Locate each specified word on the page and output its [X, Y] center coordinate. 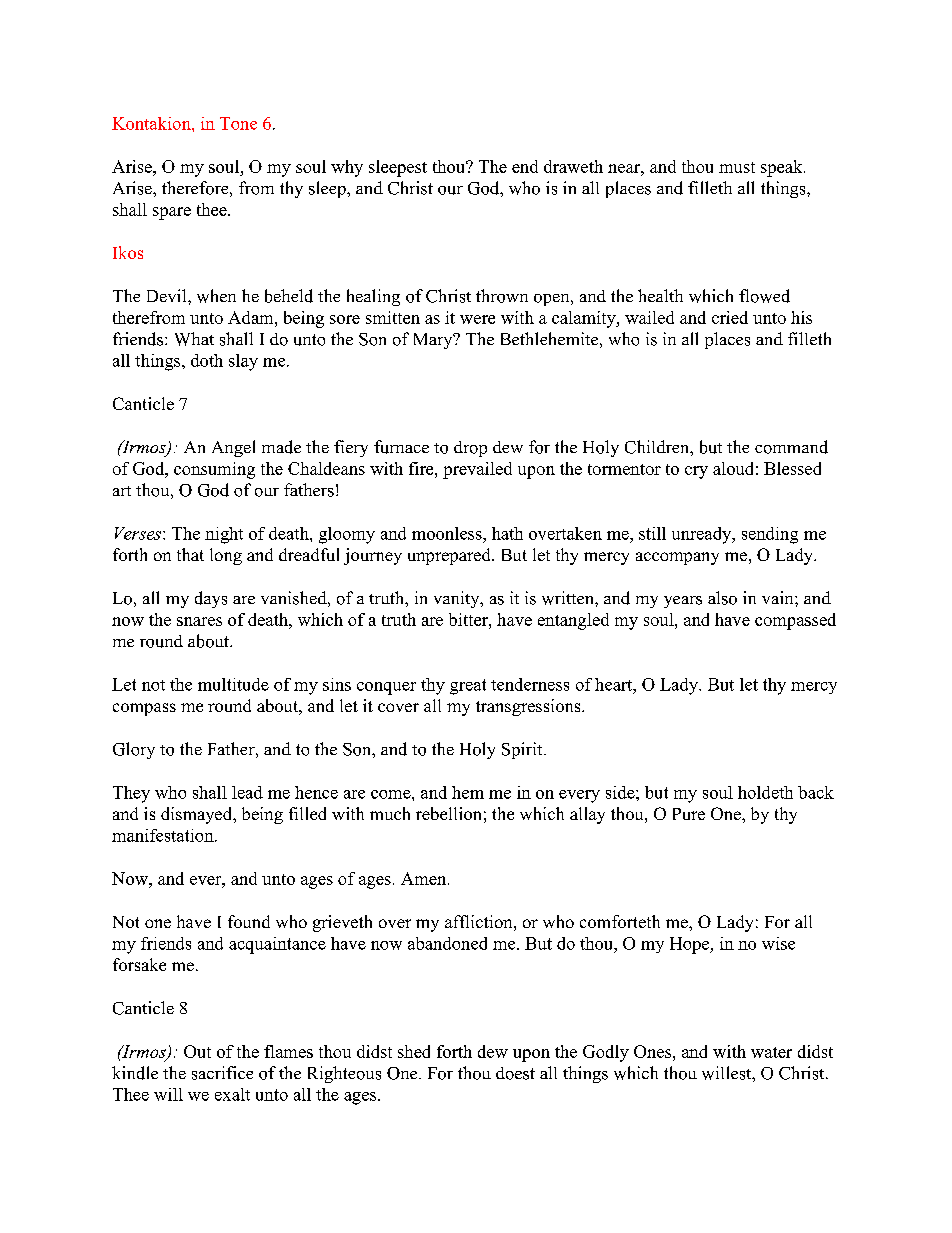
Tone [238, 123]
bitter [469, 619]
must [737, 167]
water [771, 1052]
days [211, 599]
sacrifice [222, 1073]
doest [515, 1073]
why [347, 168]
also [722, 598]
